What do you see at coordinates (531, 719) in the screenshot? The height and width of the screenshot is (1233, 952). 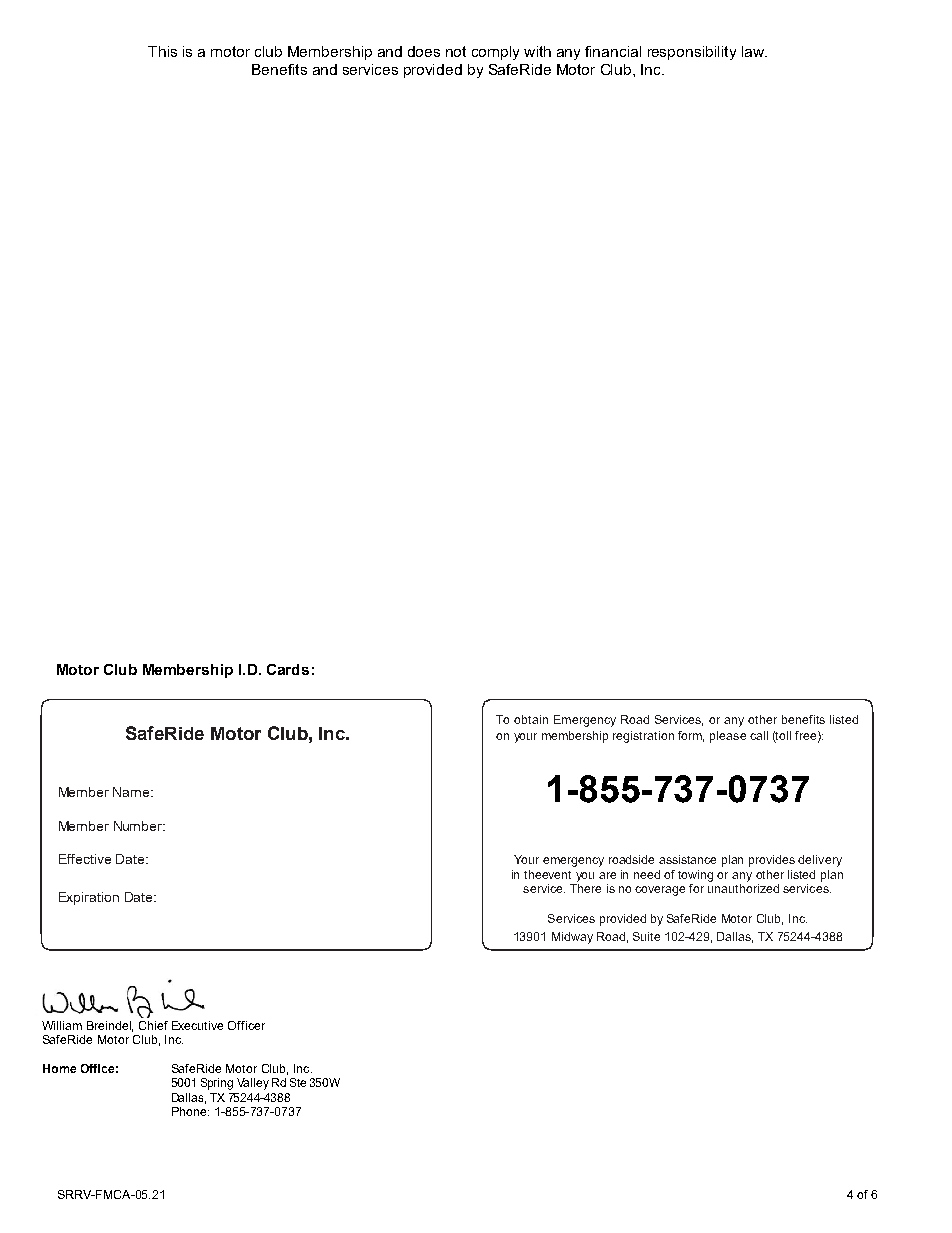 I see `obtain` at bounding box center [531, 719].
